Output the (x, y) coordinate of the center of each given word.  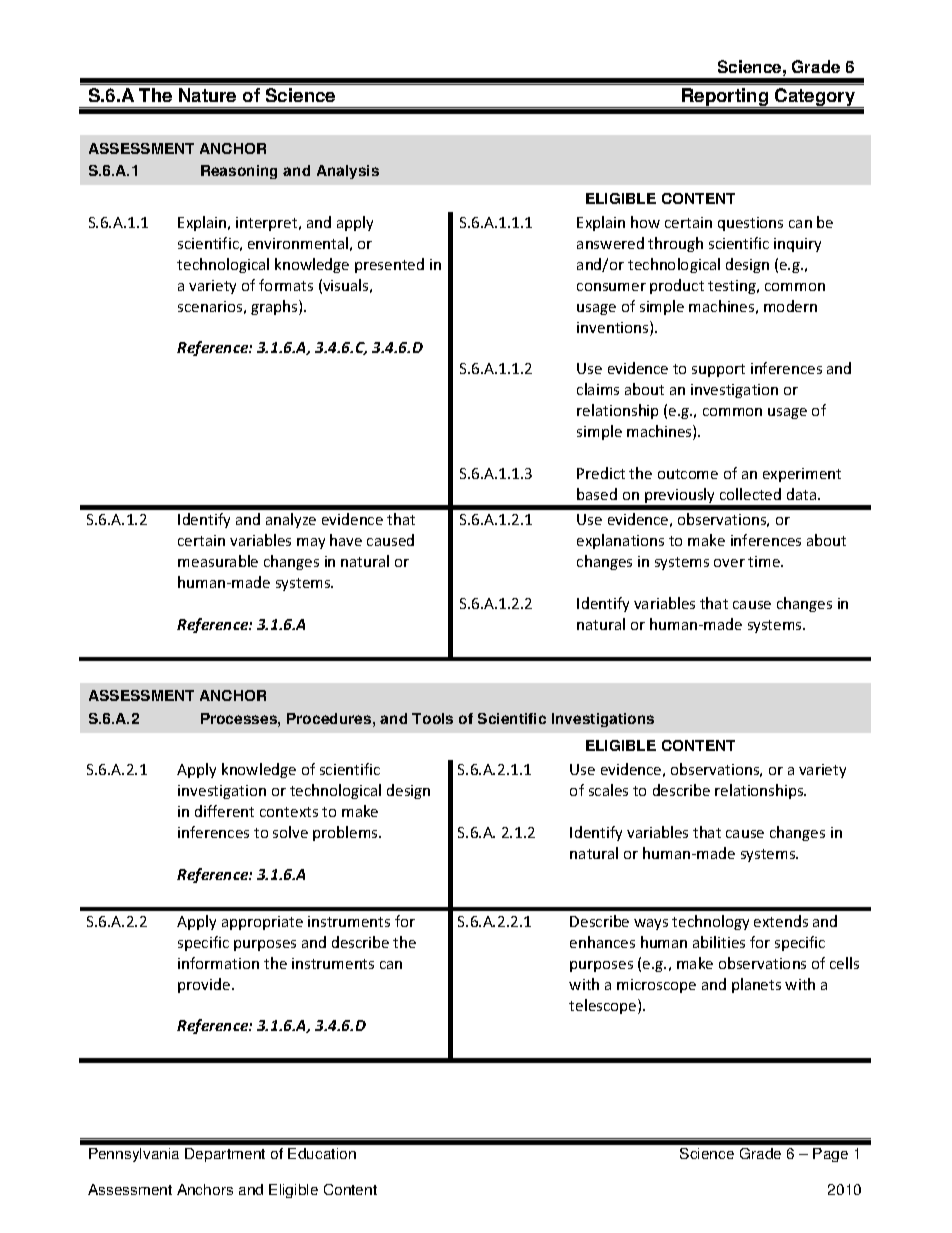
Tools (432, 718)
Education (322, 1153)
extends (781, 921)
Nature (207, 95)
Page (830, 1155)
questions (750, 224)
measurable (218, 561)
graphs (275, 307)
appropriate (262, 923)
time (765, 561)
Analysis (348, 172)
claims (598, 389)
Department (225, 1155)
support (718, 370)
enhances (602, 942)
